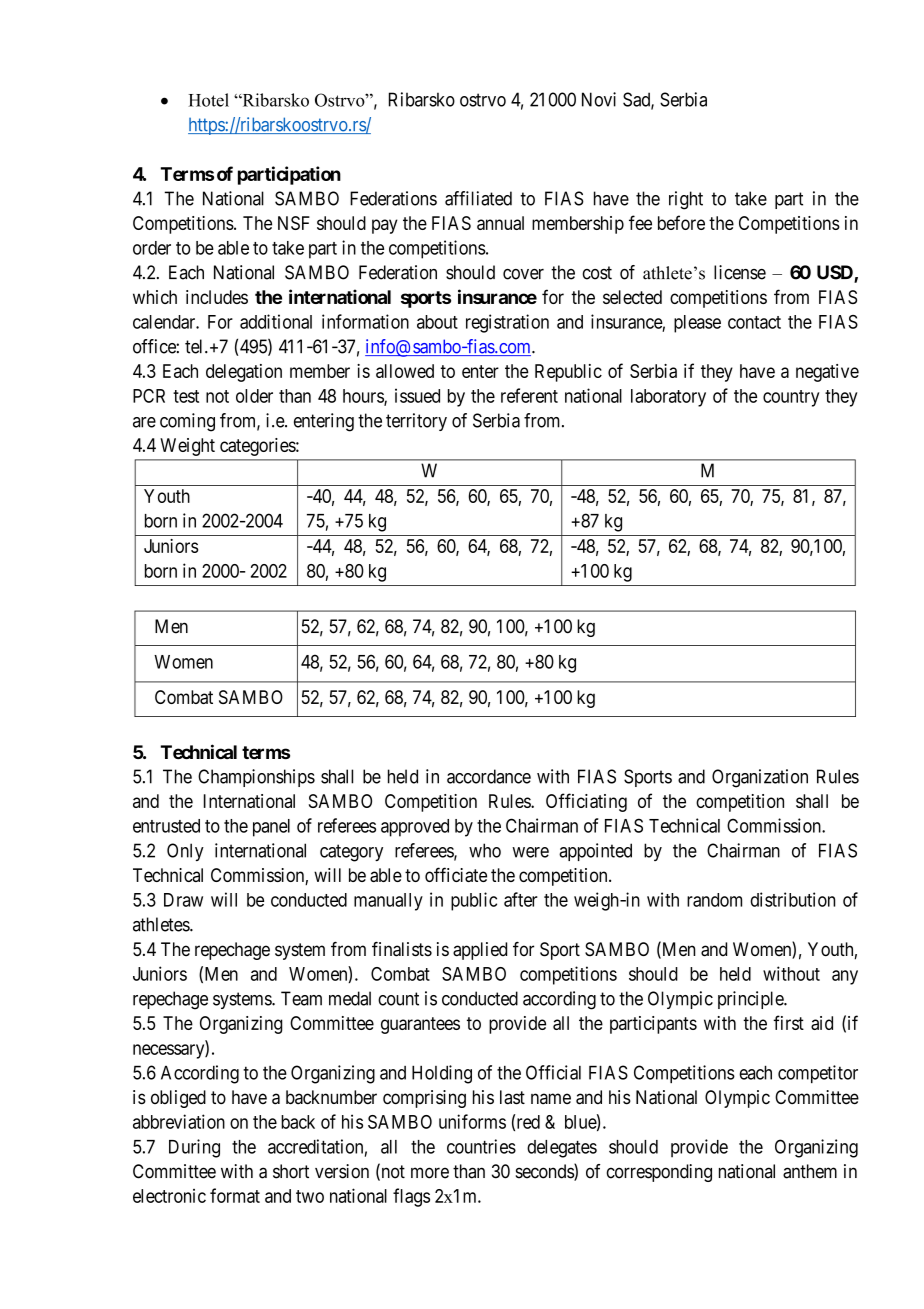 Image resolution: width=924 pixels, height=1309 pixels. I want to click on Organization, so click(760, 778).
